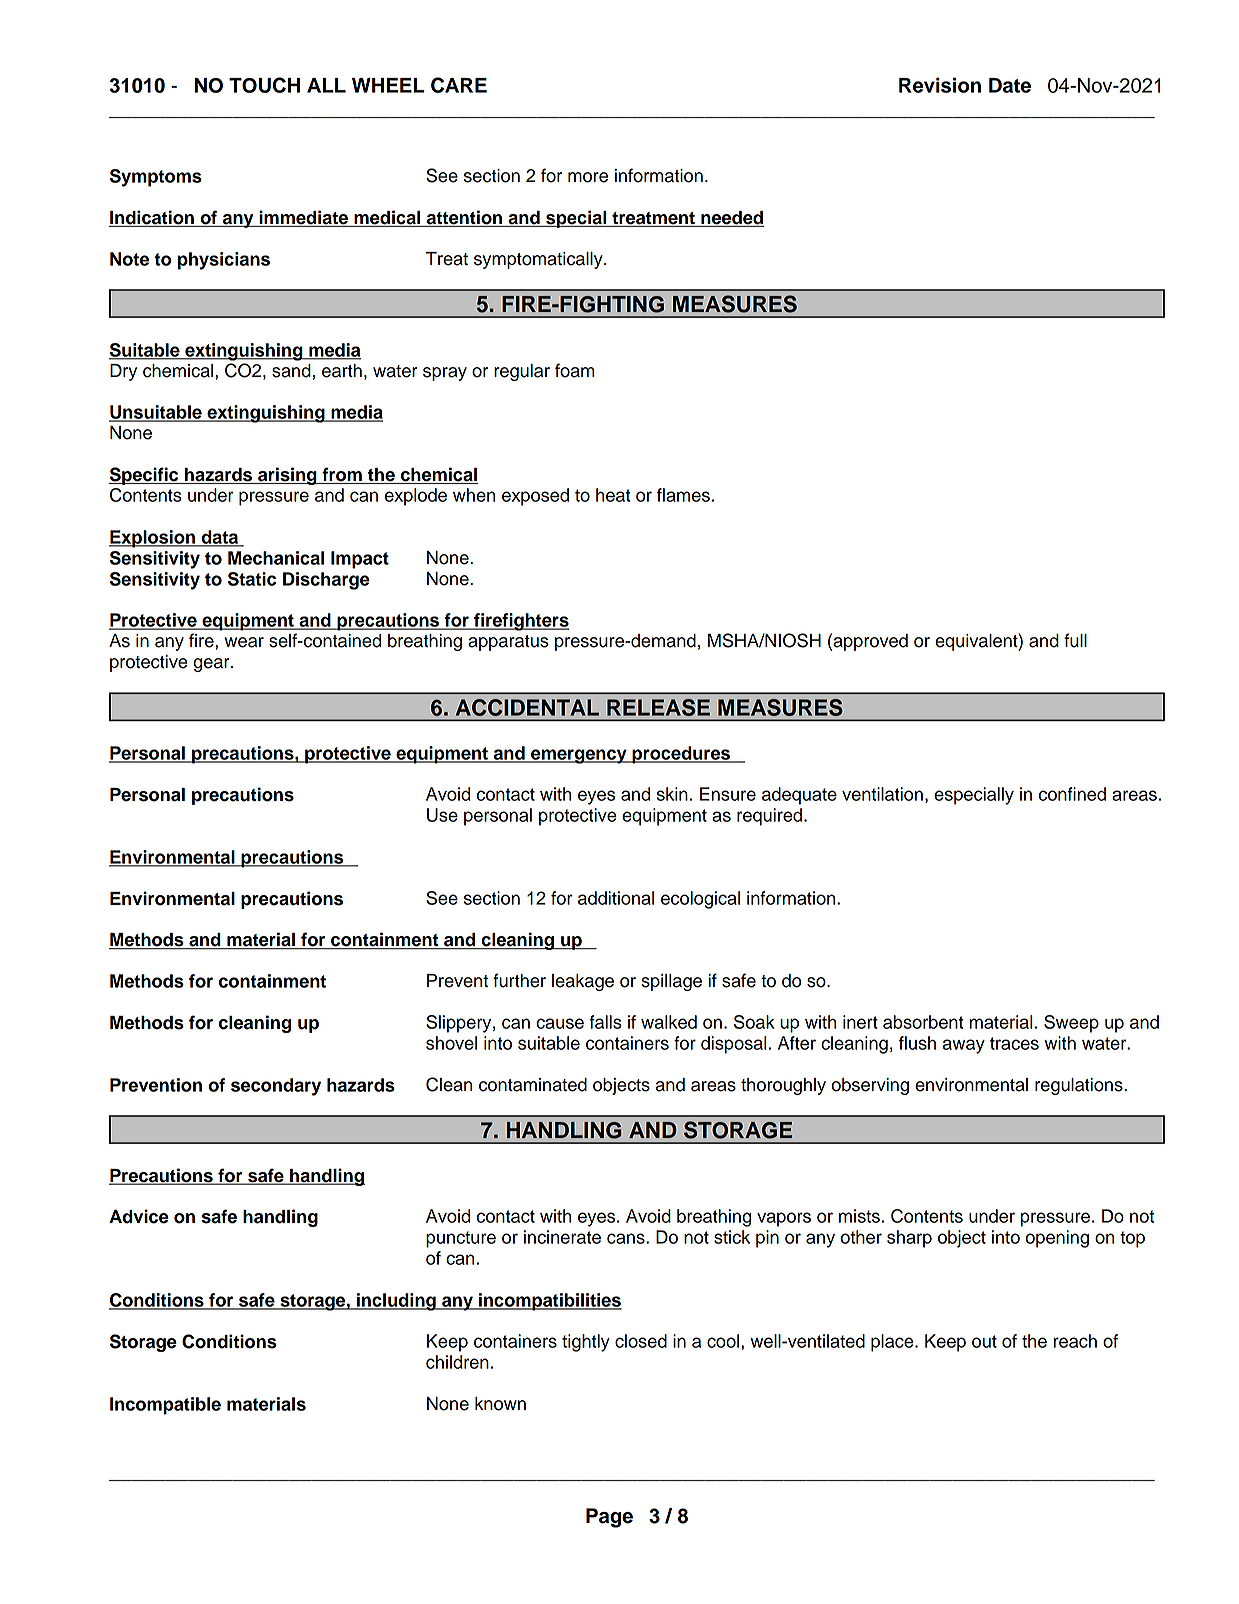  Describe the element at coordinates (1010, 85) in the screenshot. I see `Date` at that location.
